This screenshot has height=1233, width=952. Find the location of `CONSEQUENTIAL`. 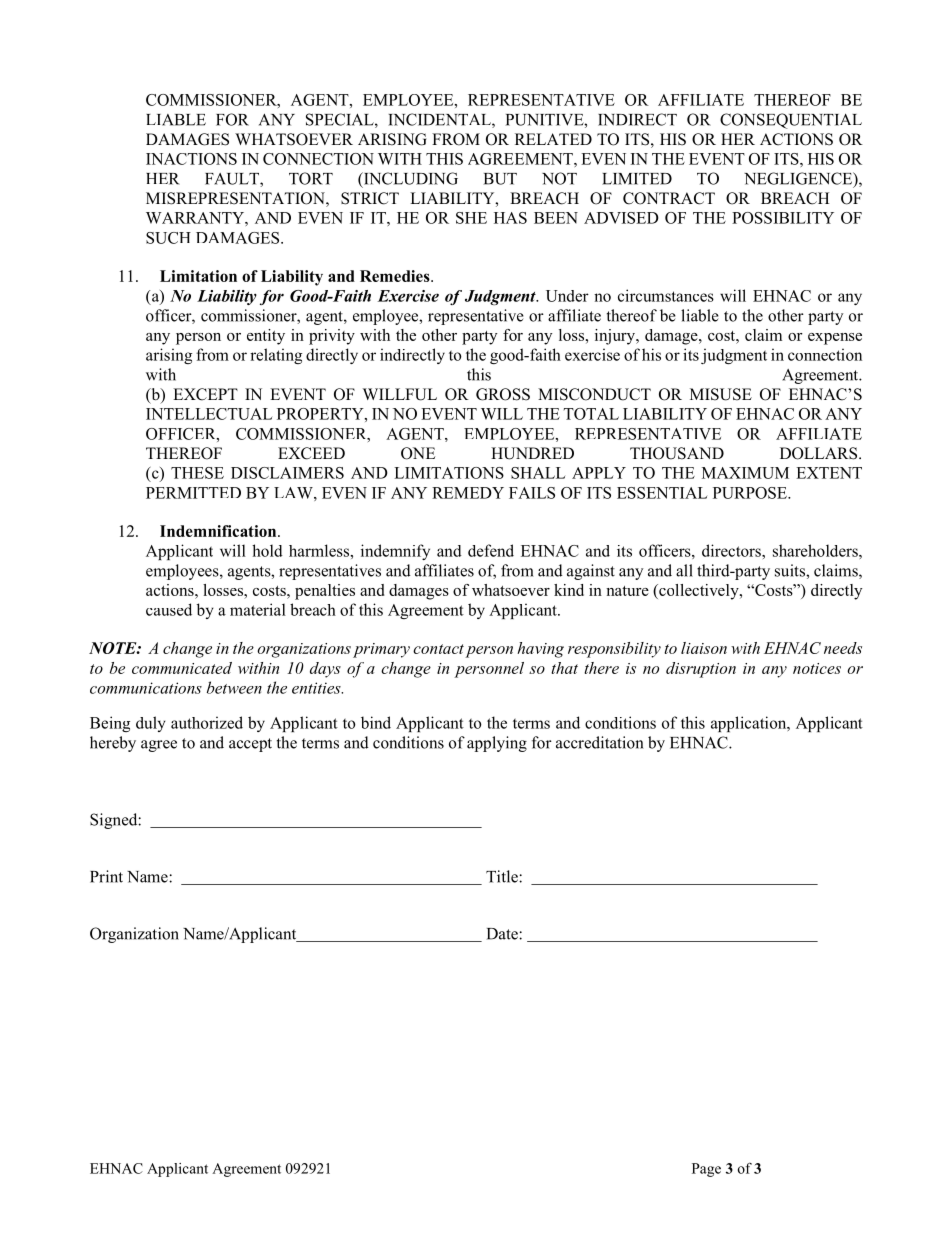

CONSEQUENTIAL is located at coordinates (791, 121).
